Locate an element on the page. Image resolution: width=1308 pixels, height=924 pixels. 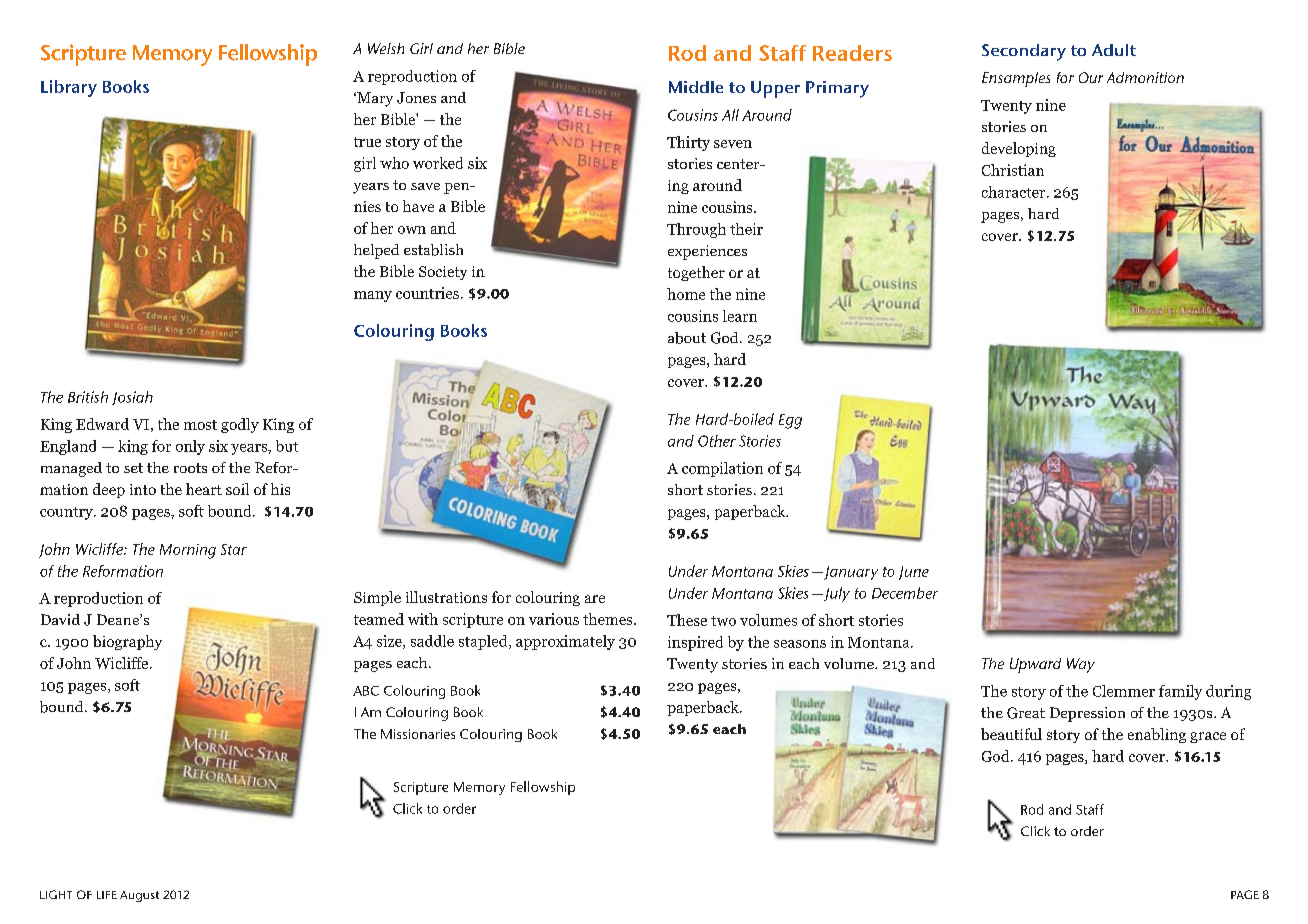
Missionaries is located at coordinates (418, 734).
